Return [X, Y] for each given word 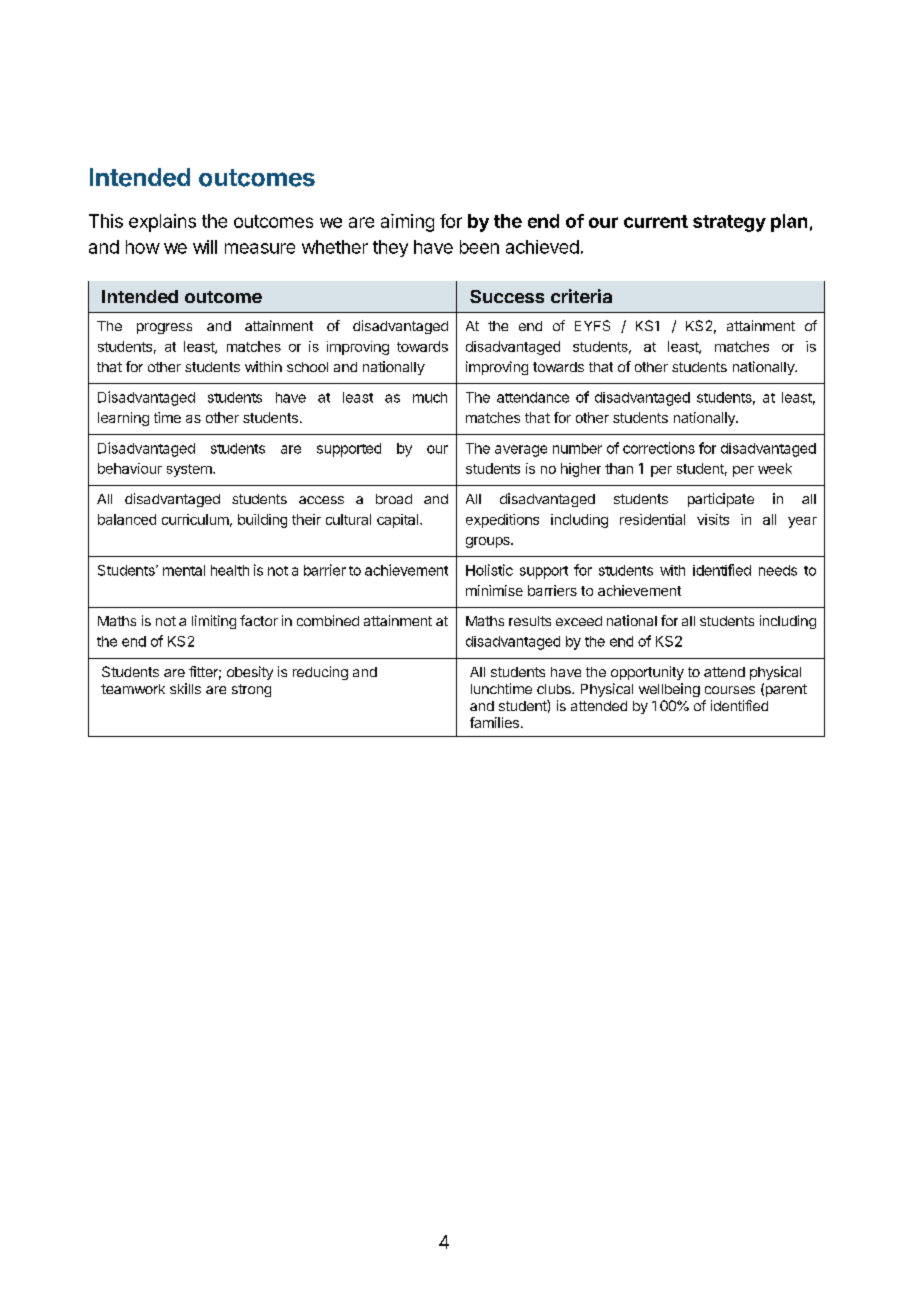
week [775, 468]
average [521, 451]
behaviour [130, 468]
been [479, 247]
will [205, 247]
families [494, 722]
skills [185, 688]
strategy [729, 223]
